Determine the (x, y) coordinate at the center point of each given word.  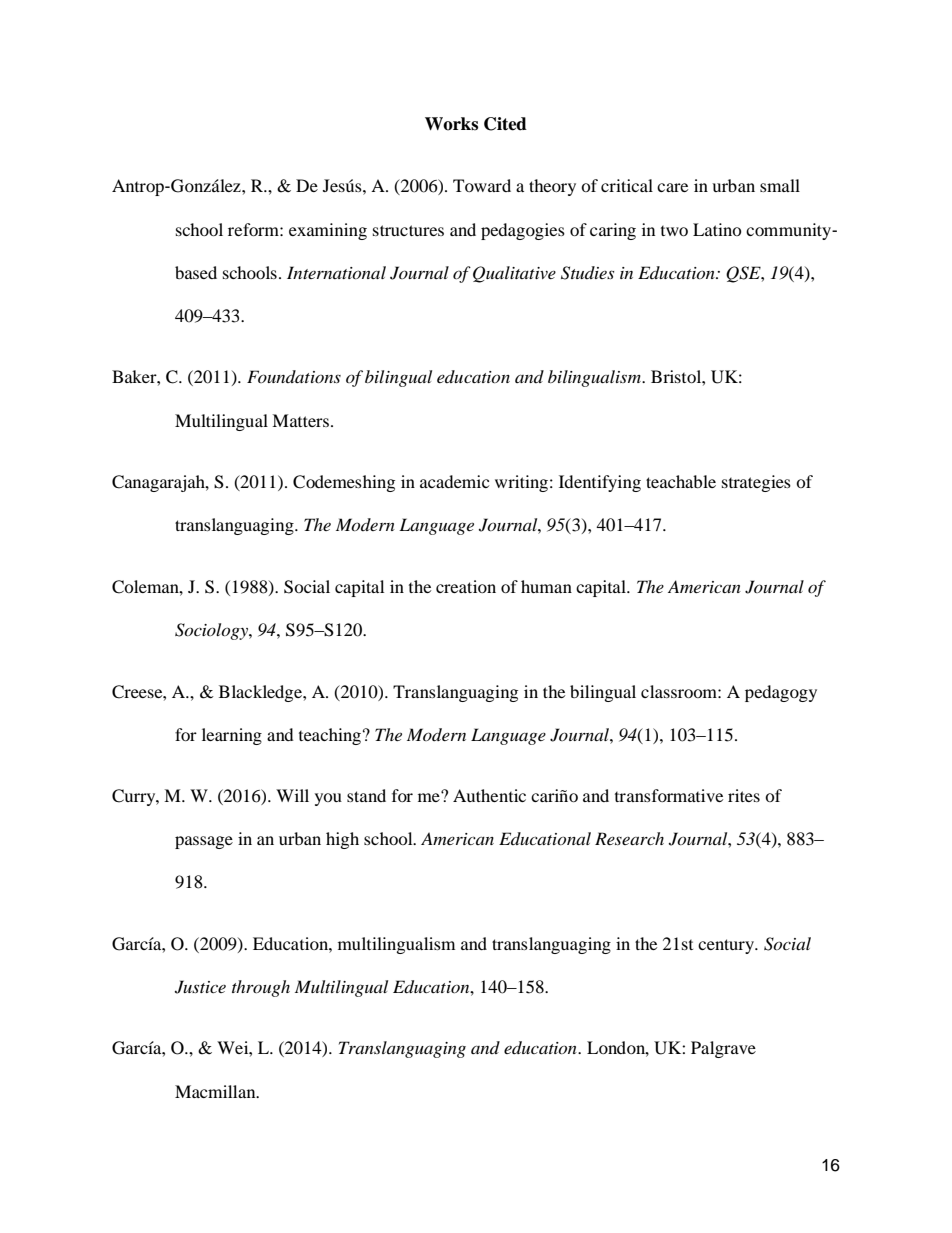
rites (744, 795)
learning (232, 736)
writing (521, 483)
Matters (300, 420)
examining (328, 231)
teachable (681, 481)
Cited (505, 124)
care (672, 187)
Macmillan (216, 1091)
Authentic (489, 795)
